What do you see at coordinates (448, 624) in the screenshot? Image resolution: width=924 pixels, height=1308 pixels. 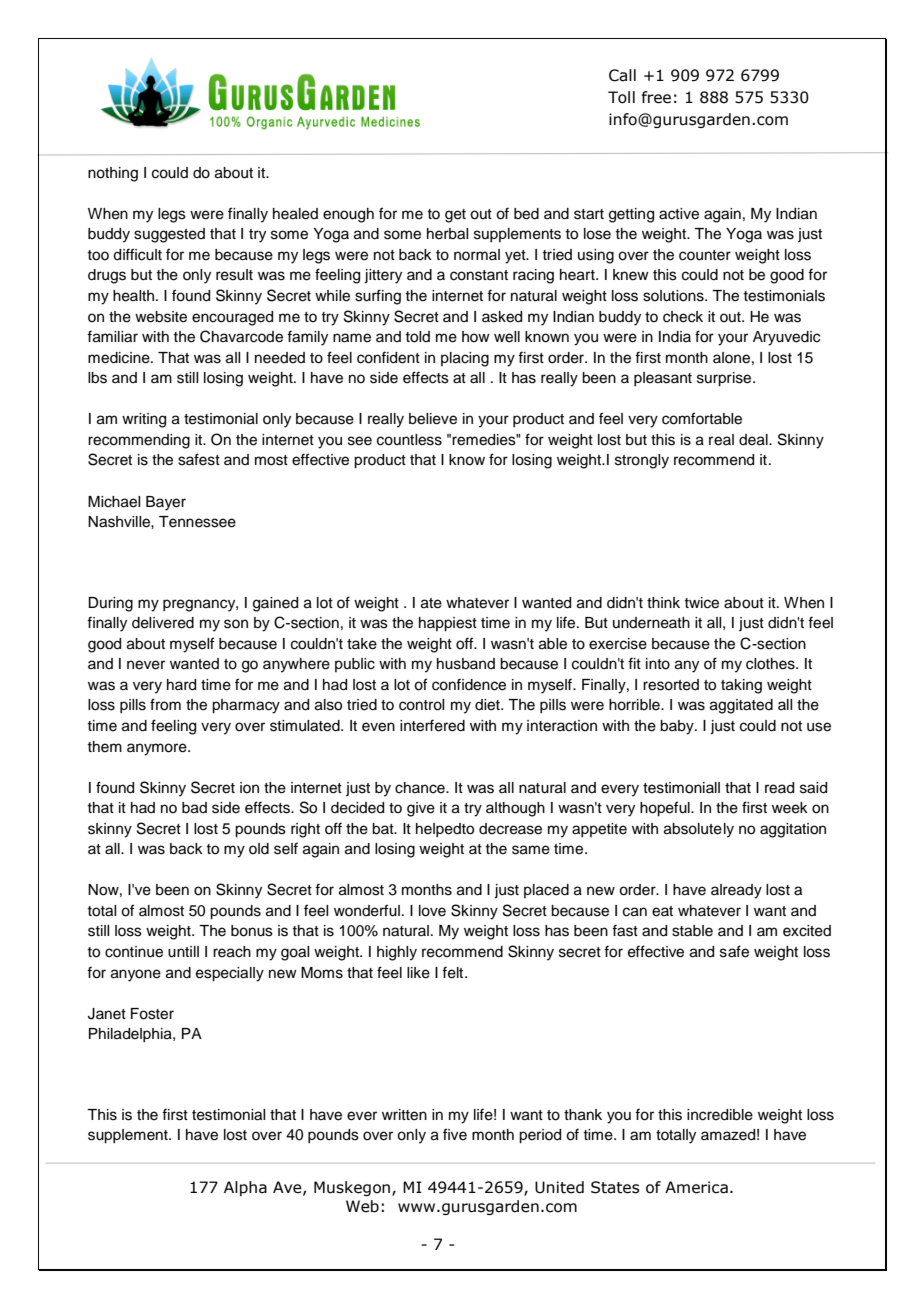 I see `happiest` at bounding box center [448, 624].
